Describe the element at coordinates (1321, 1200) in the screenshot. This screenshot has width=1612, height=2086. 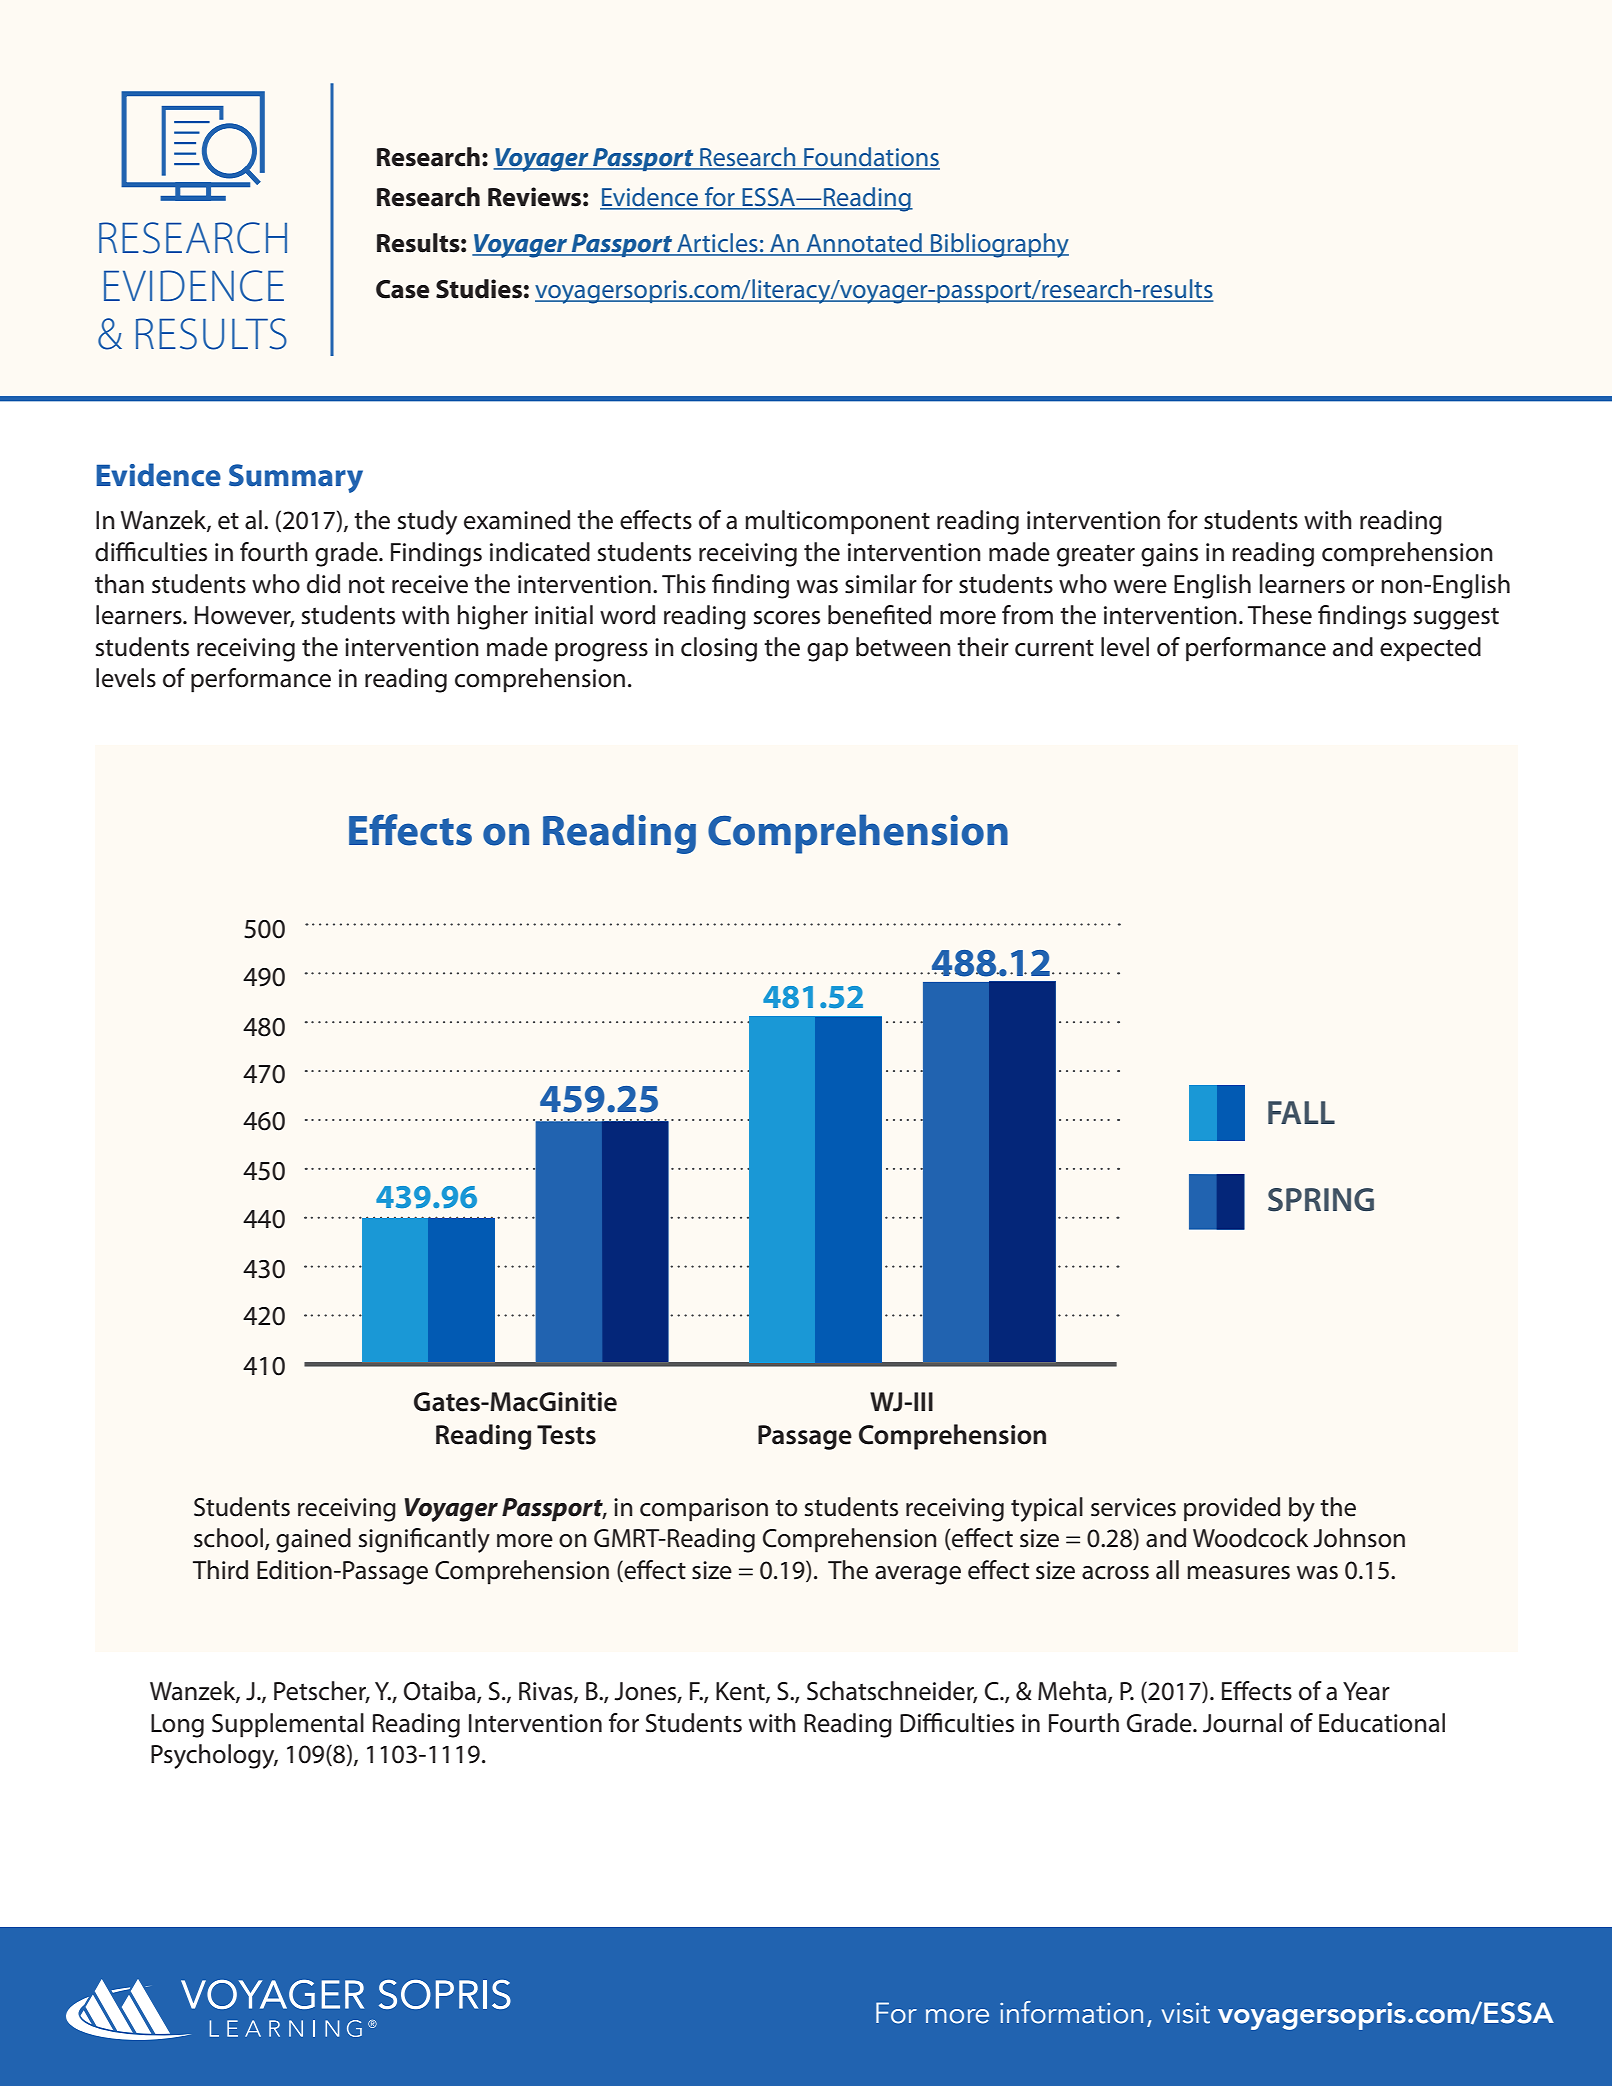
I see `SPRING` at that location.
